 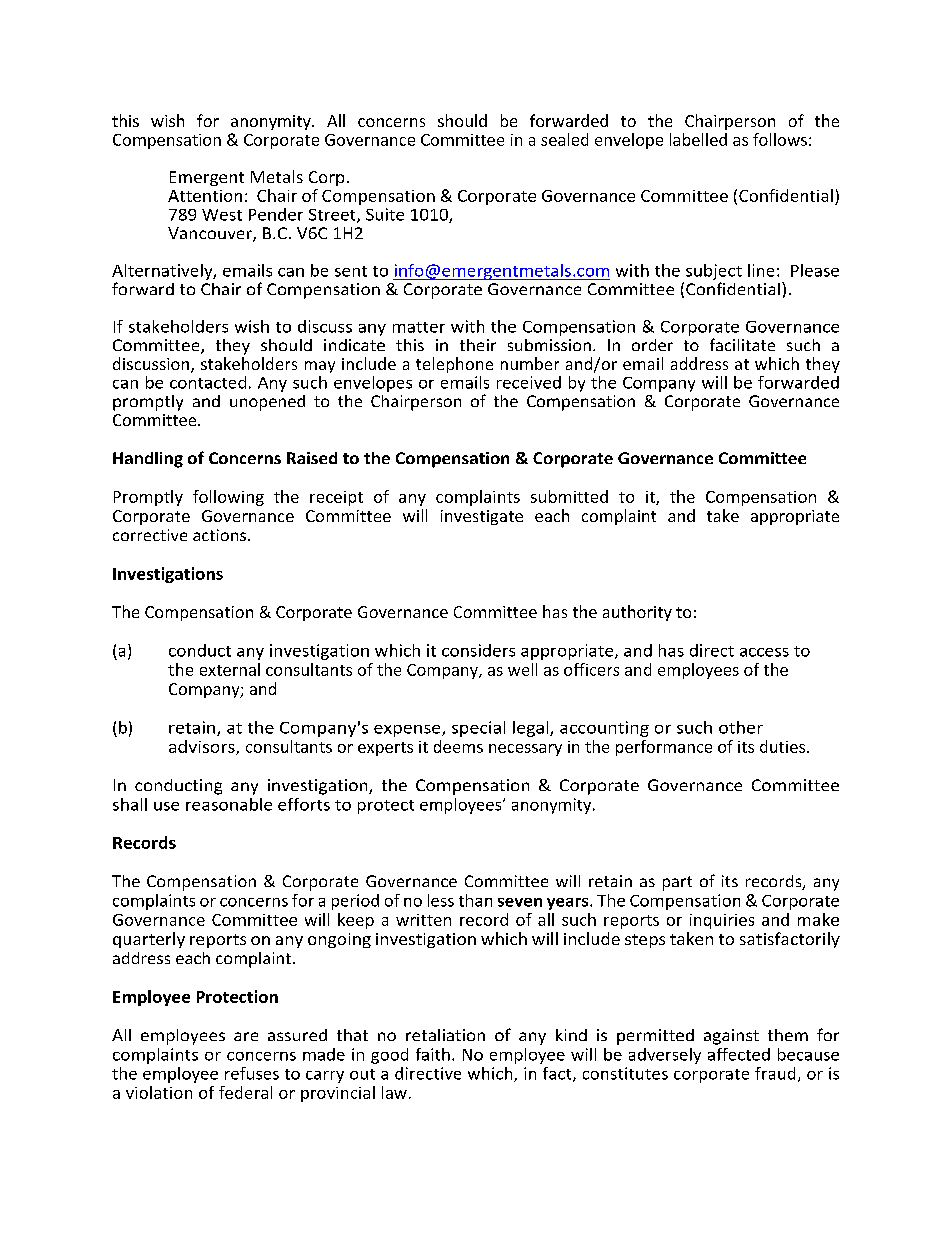 What do you see at coordinates (228, 498) in the screenshot?
I see `following` at bounding box center [228, 498].
